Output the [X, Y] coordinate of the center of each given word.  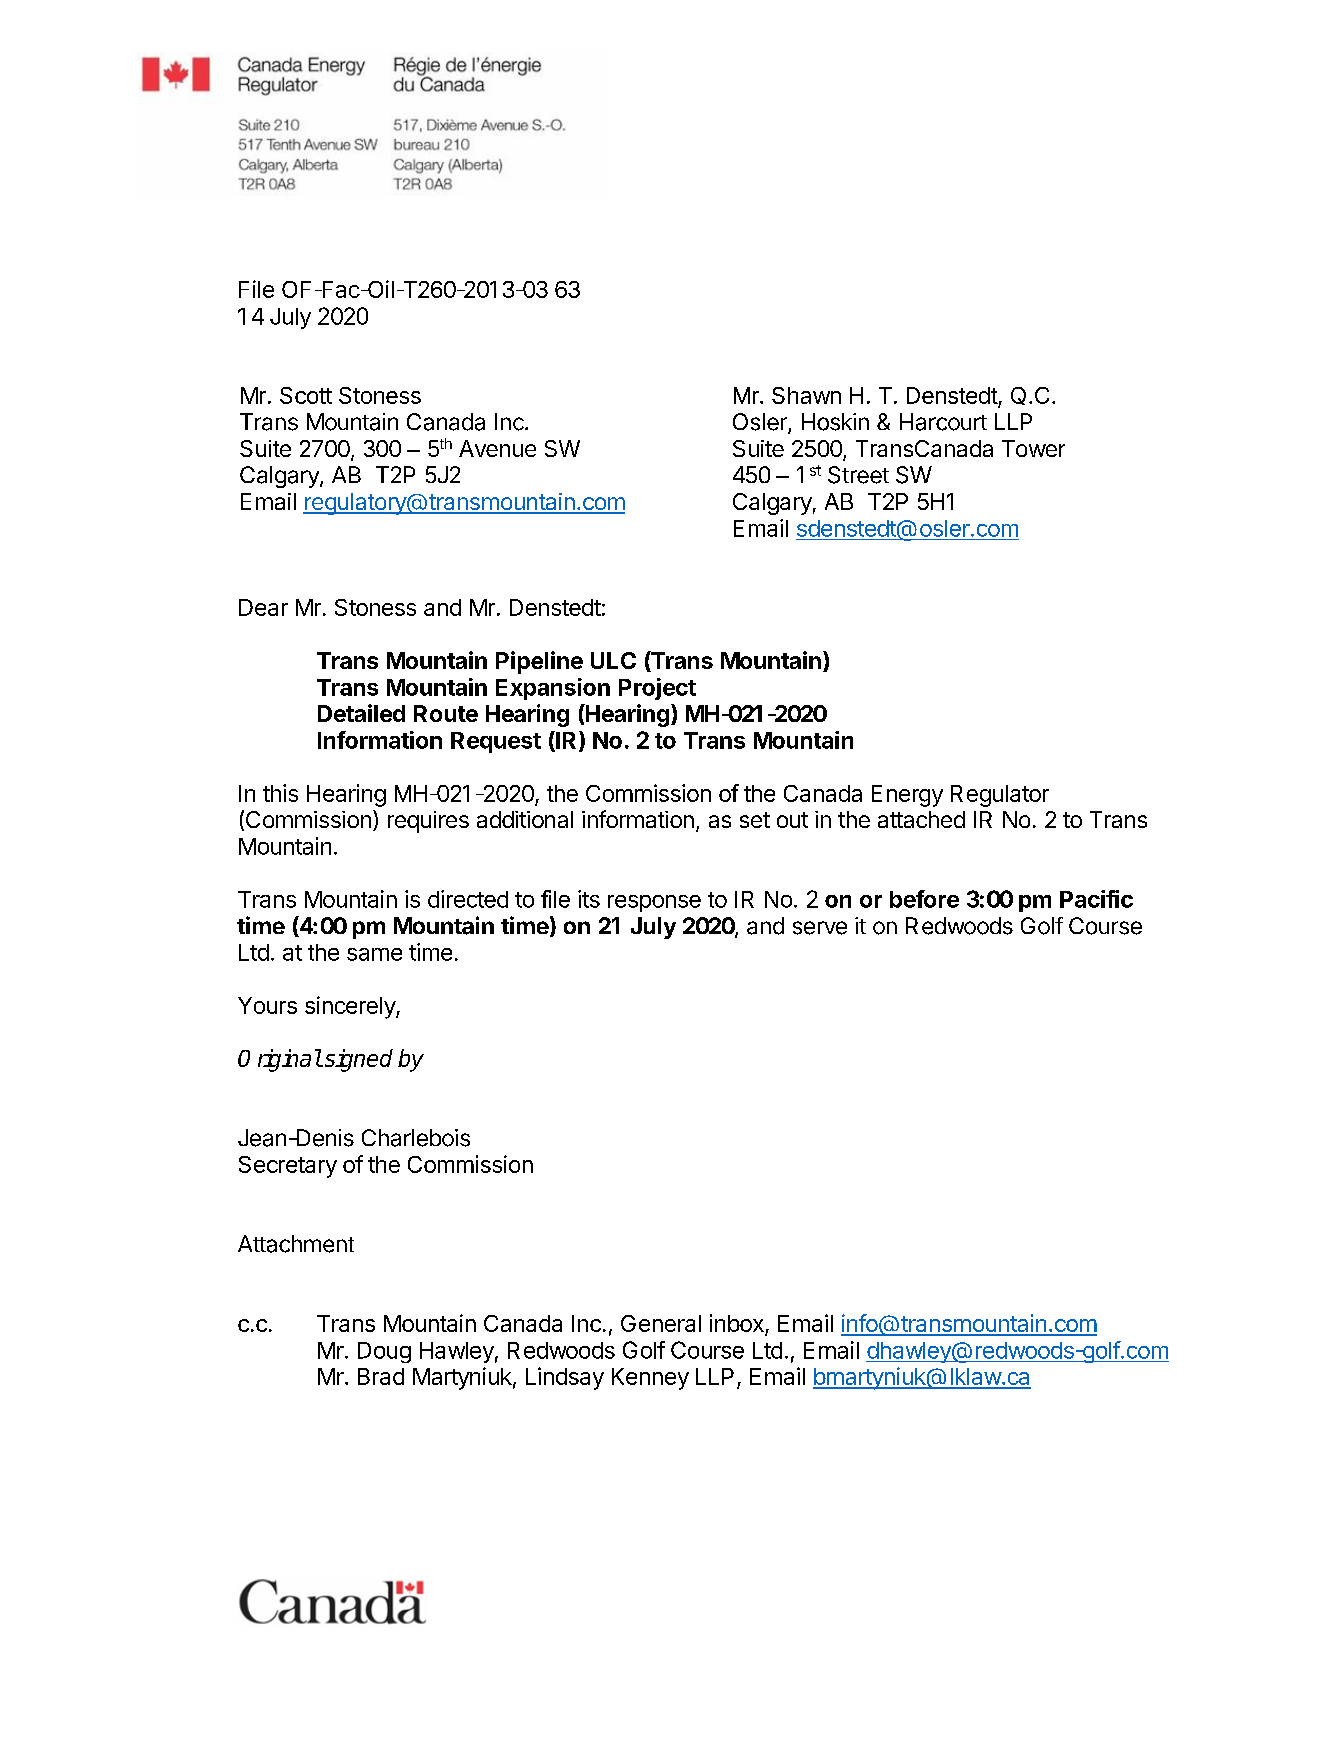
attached [921, 819]
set [755, 820]
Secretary [288, 1167]
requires [428, 822]
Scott [306, 395]
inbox [738, 1324]
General [661, 1323]
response [654, 903]
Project [657, 689]
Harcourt [943, 422]
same [374, 954]
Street [858, 475]
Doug [384, 1352]
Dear [263, 607]
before [924, 899]
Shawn [806, 395]
